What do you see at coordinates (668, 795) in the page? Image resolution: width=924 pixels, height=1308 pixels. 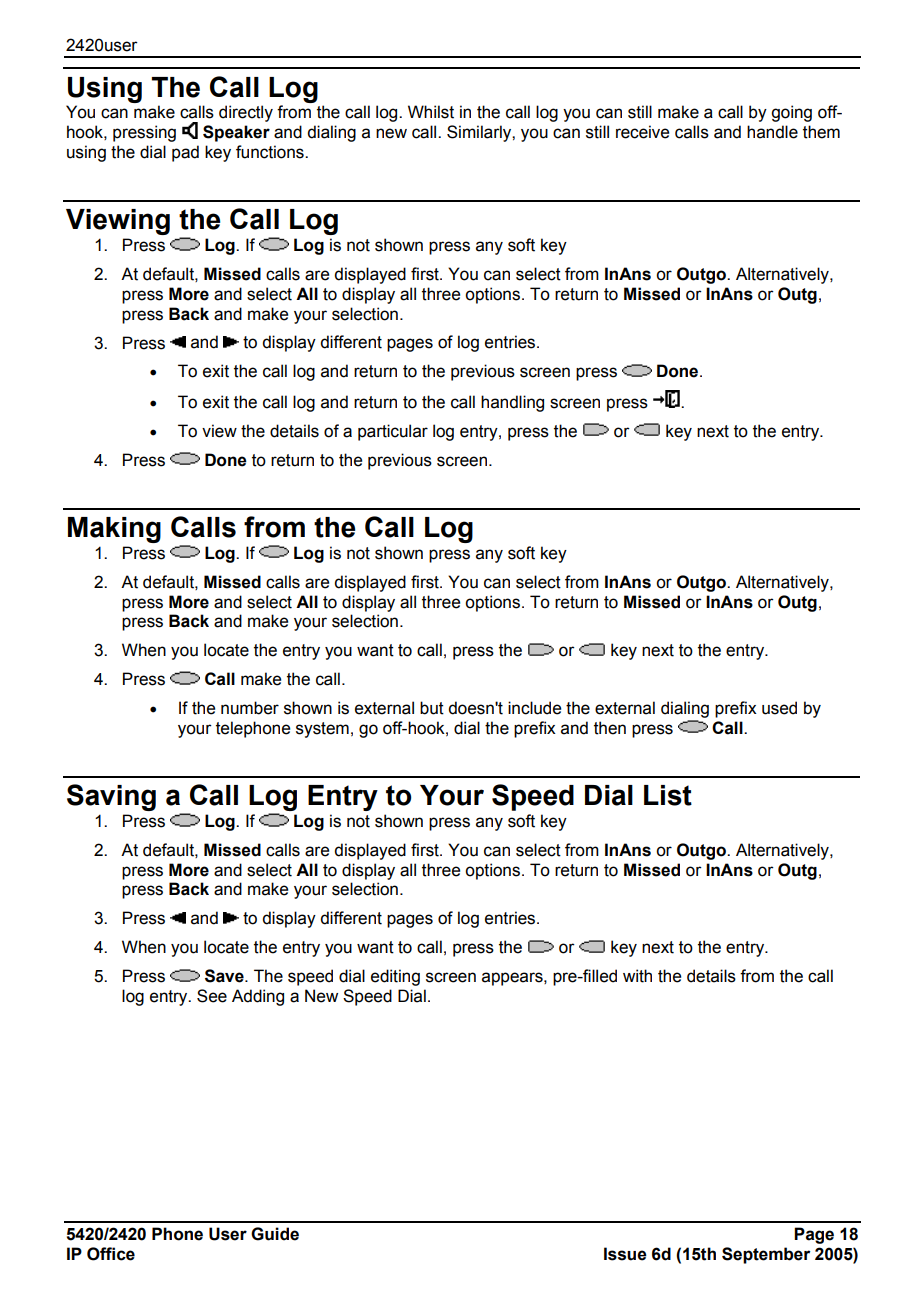 I see `List` at bounding box center [668, 795].
